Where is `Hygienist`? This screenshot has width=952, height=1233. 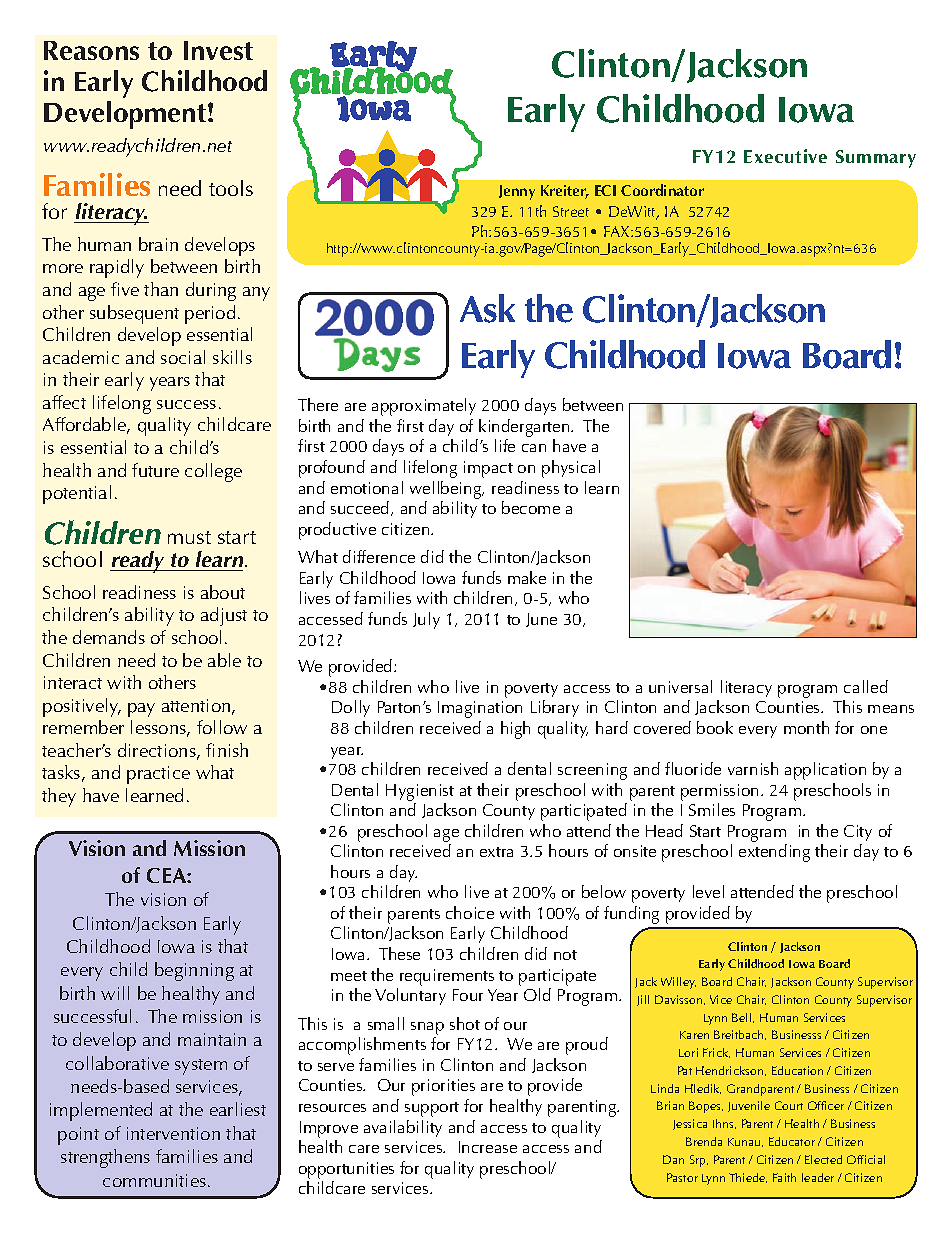
Hygienist is located at coordinates (420, 792).
